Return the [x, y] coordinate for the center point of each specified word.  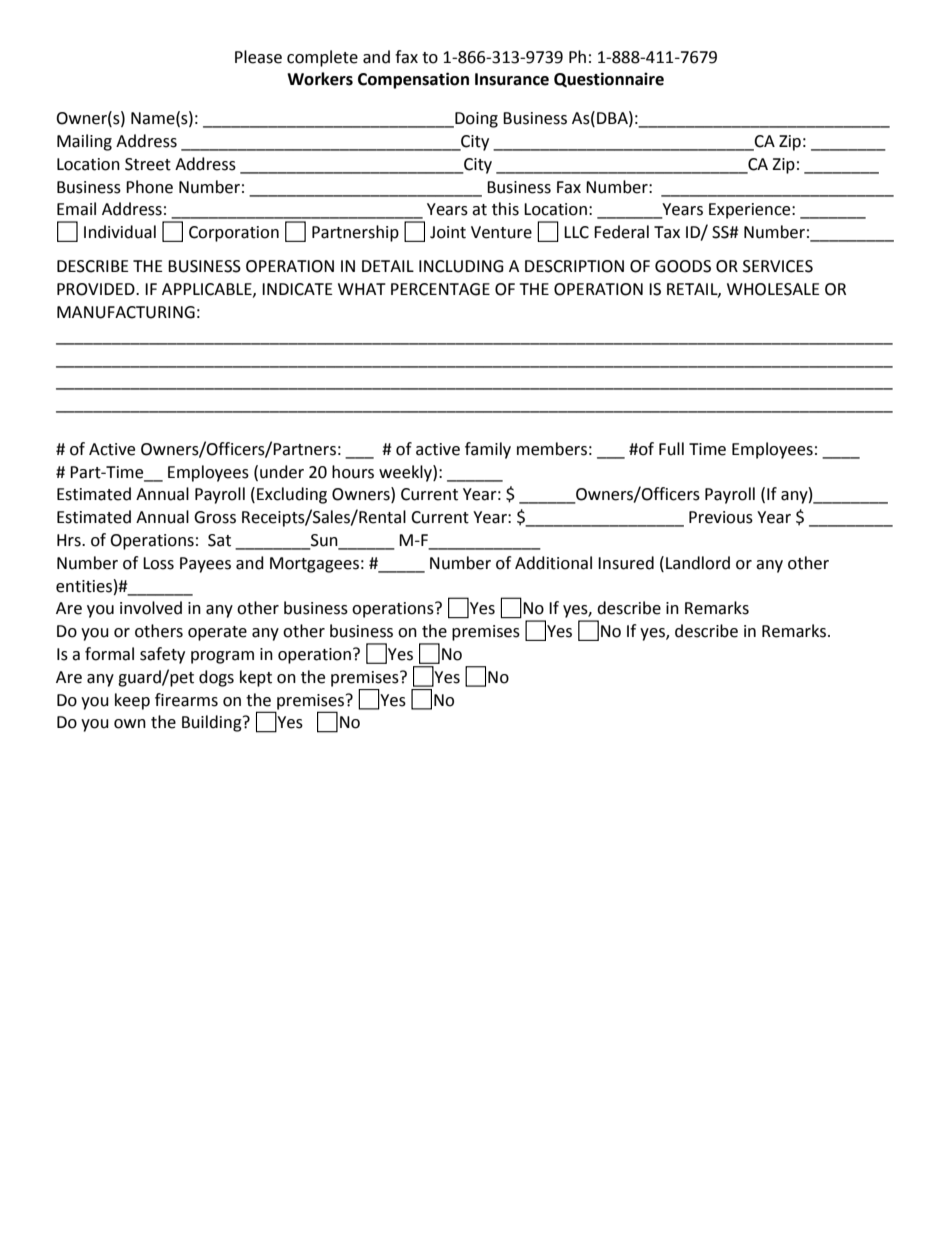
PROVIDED [97, 289]
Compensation [413, 80]
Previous [721, 517]
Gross [215, 517]
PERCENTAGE [440, 289]
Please [258, 57]
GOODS [683, 266]
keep [132, 701]
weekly [406, 473]
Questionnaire [609, 79]
